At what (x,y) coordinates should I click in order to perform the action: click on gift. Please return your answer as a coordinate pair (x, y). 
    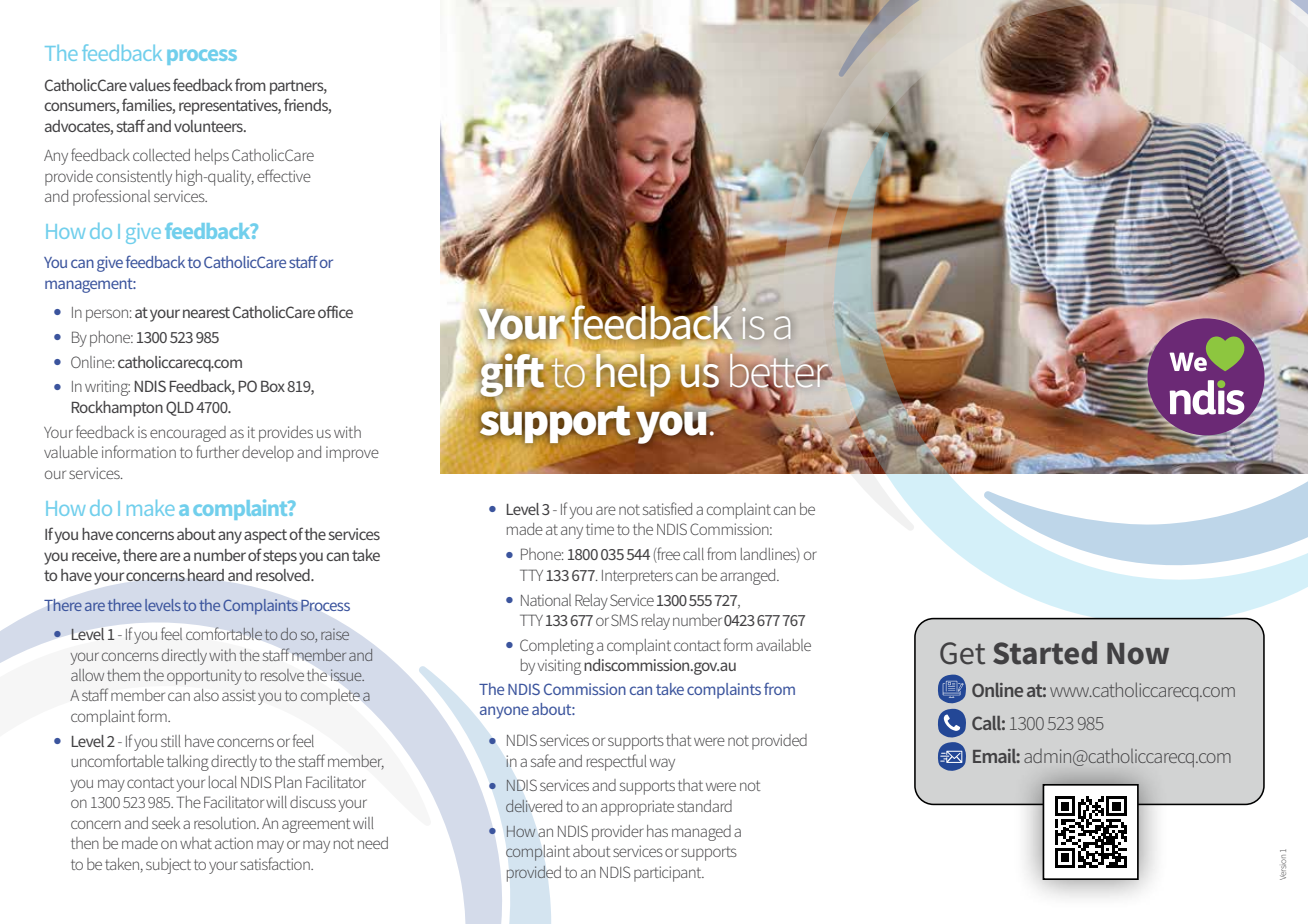
    Looking at the image, I should click on (512, 375).
